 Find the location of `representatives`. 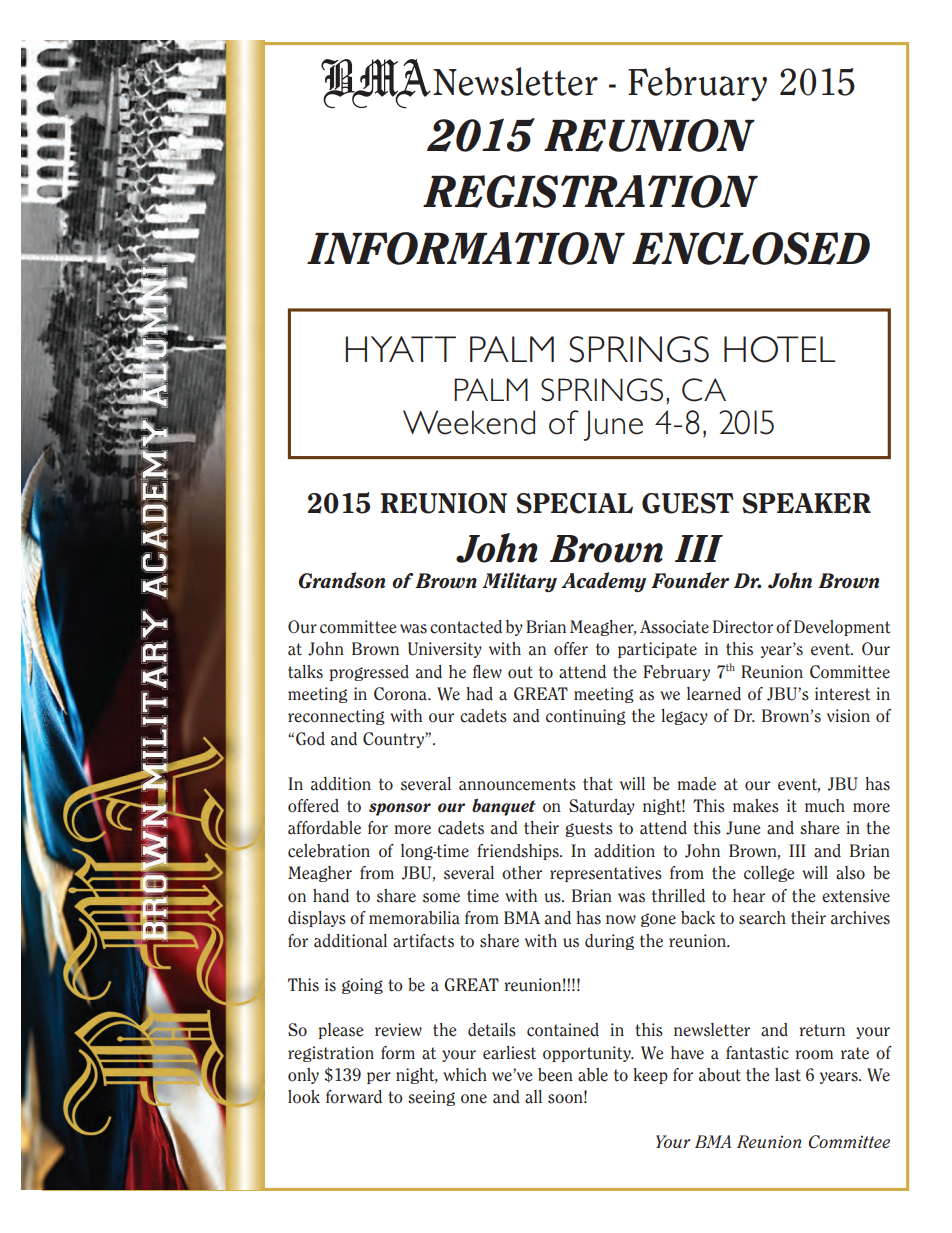

representatives is located at coordinates (606, 874).
